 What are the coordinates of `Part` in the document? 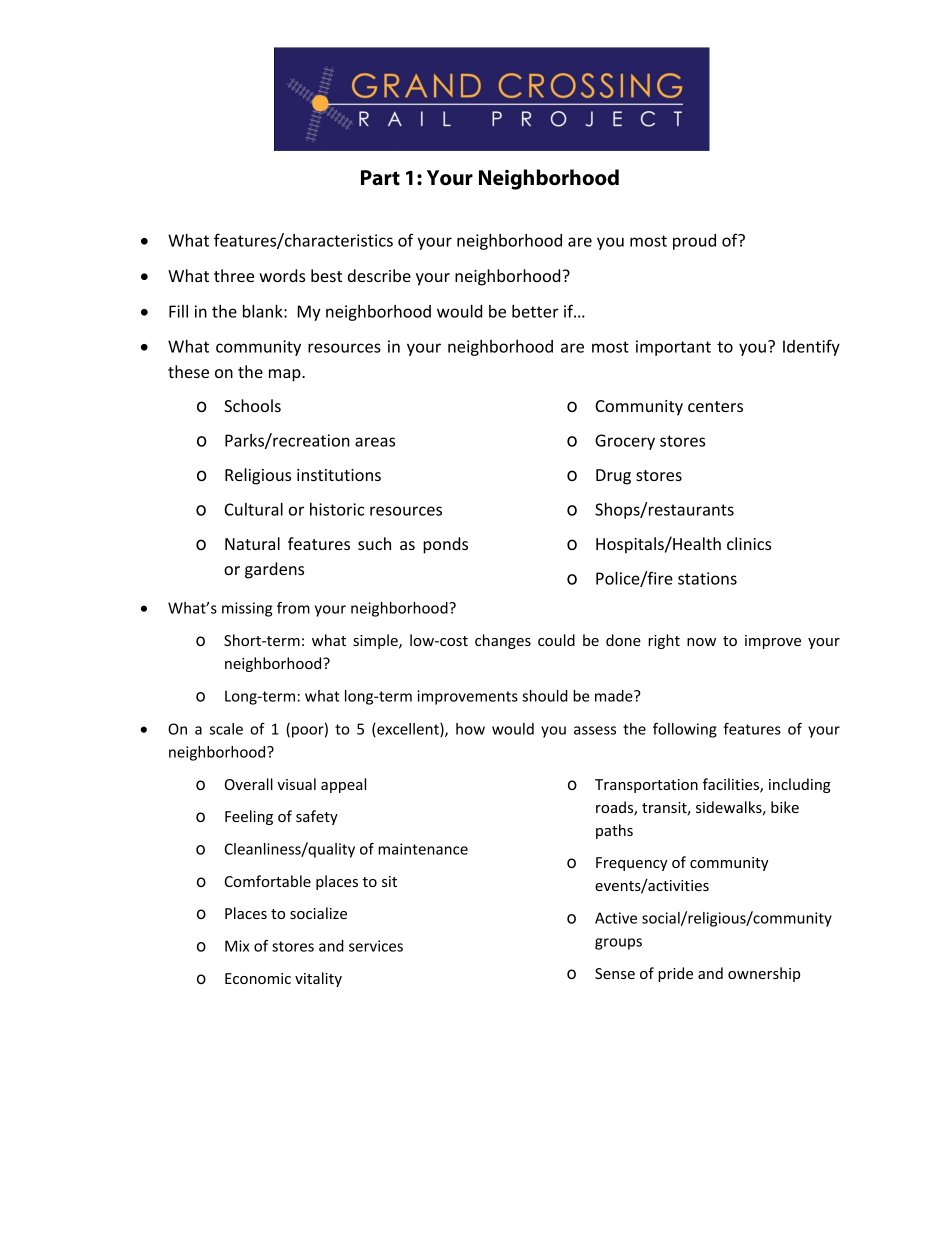 It's located at (380, 178).
